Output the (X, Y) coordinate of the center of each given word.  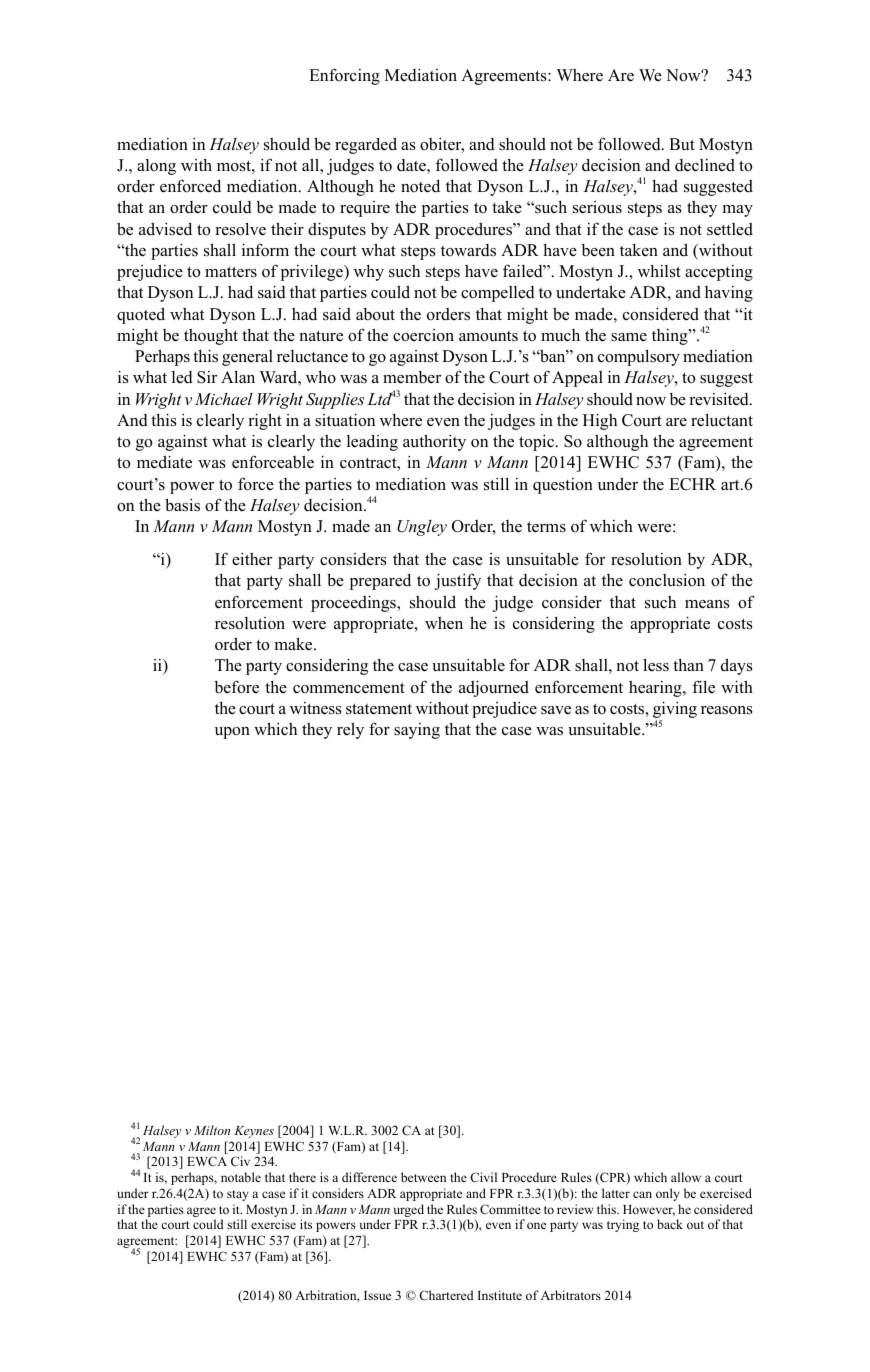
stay (238, 1195)
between (423, 1177)
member (412, 377)
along (156, 167)
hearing (656, 689)
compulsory (639, 357)
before (237, 687)
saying (417, 731)
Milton (212, 1130)
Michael (224, 399)
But (682, 144)
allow (686, 1177)
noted (420, 186)
